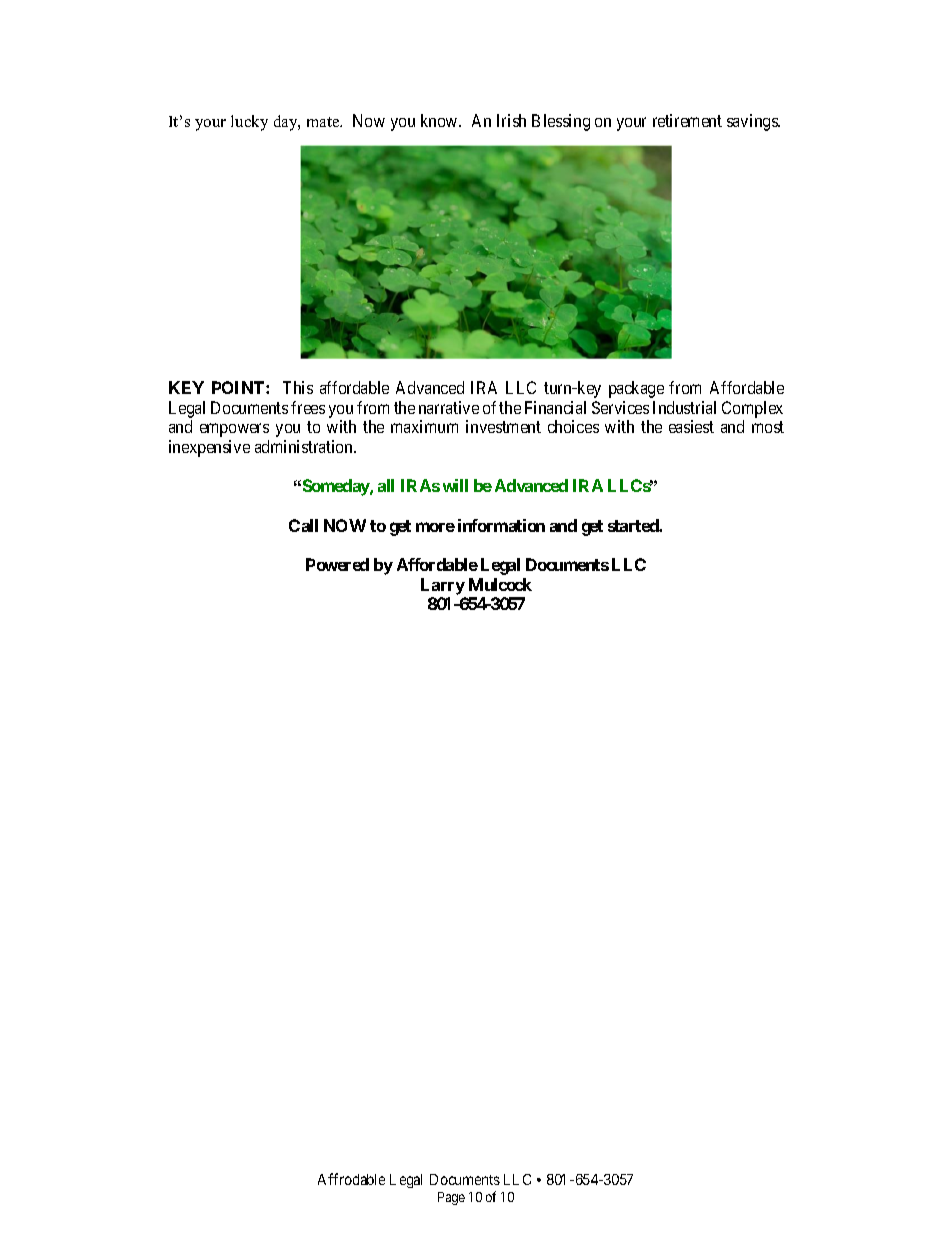 The width and height of the screenshot is (952, 1233). Describe the element at coordinates (768, 427) in the screenshot. I see `most` at that location.
